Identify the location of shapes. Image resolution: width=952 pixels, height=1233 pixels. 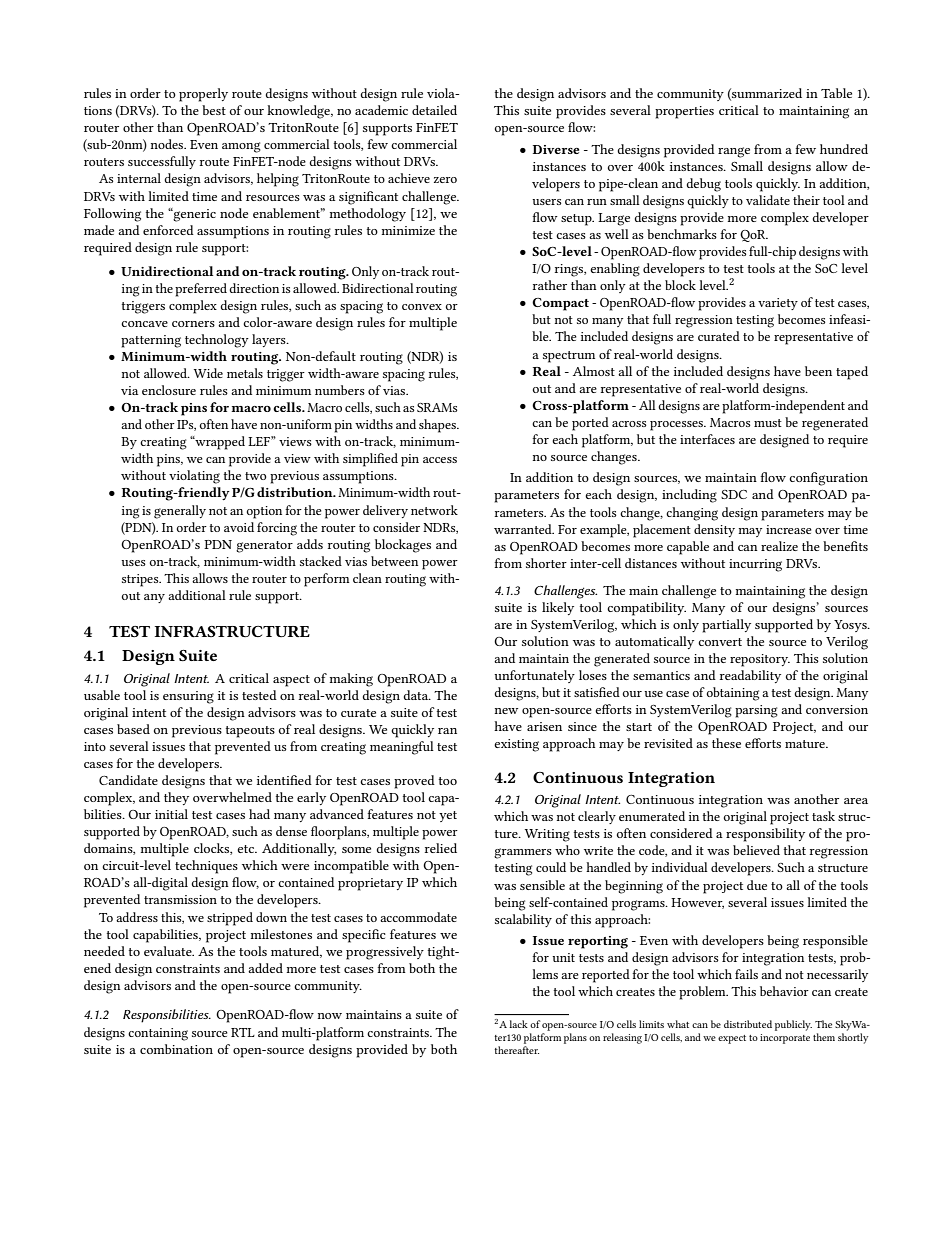
(438, 426).
